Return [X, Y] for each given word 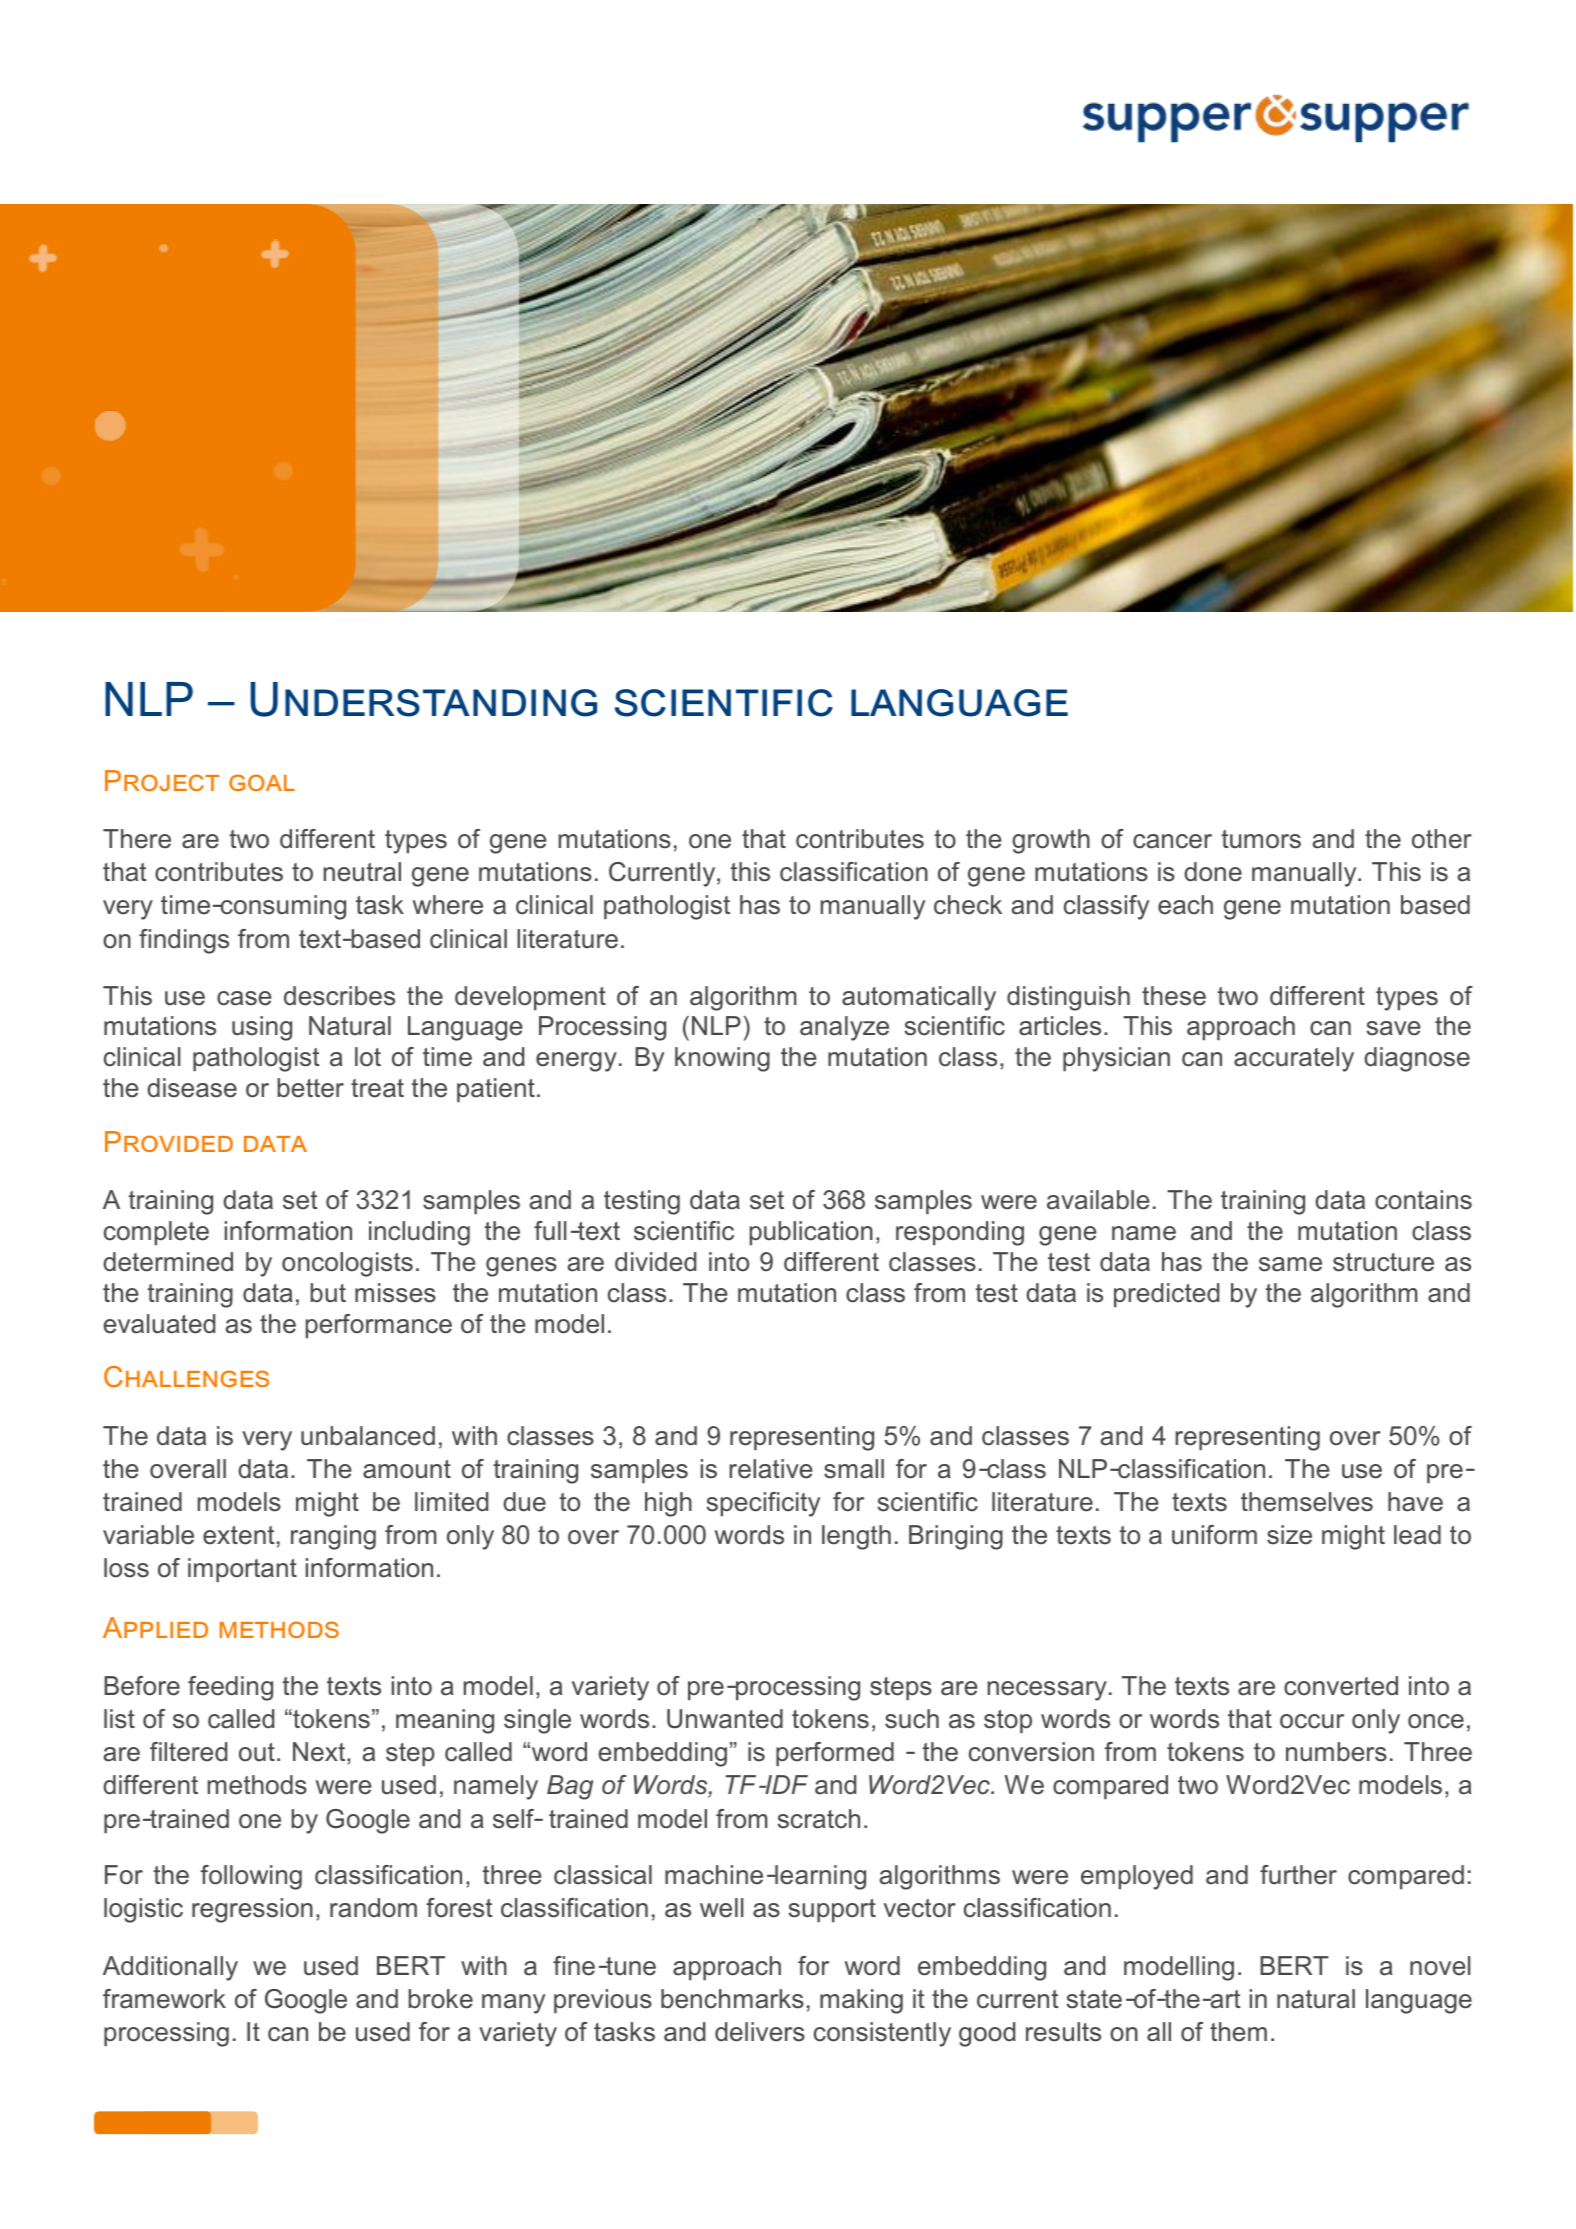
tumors [1261, 839]
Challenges [186, 1376]
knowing [722, 1059]
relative [771, 1469]
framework [164, 1999]
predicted [1166, 1295]
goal [262, 782]
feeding [230, 1688]
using [262, 1028]
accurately [1294, 1059]
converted [1341, 1686]
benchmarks [732, 1999]
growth [1051, 841]
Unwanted [725, 1719]
